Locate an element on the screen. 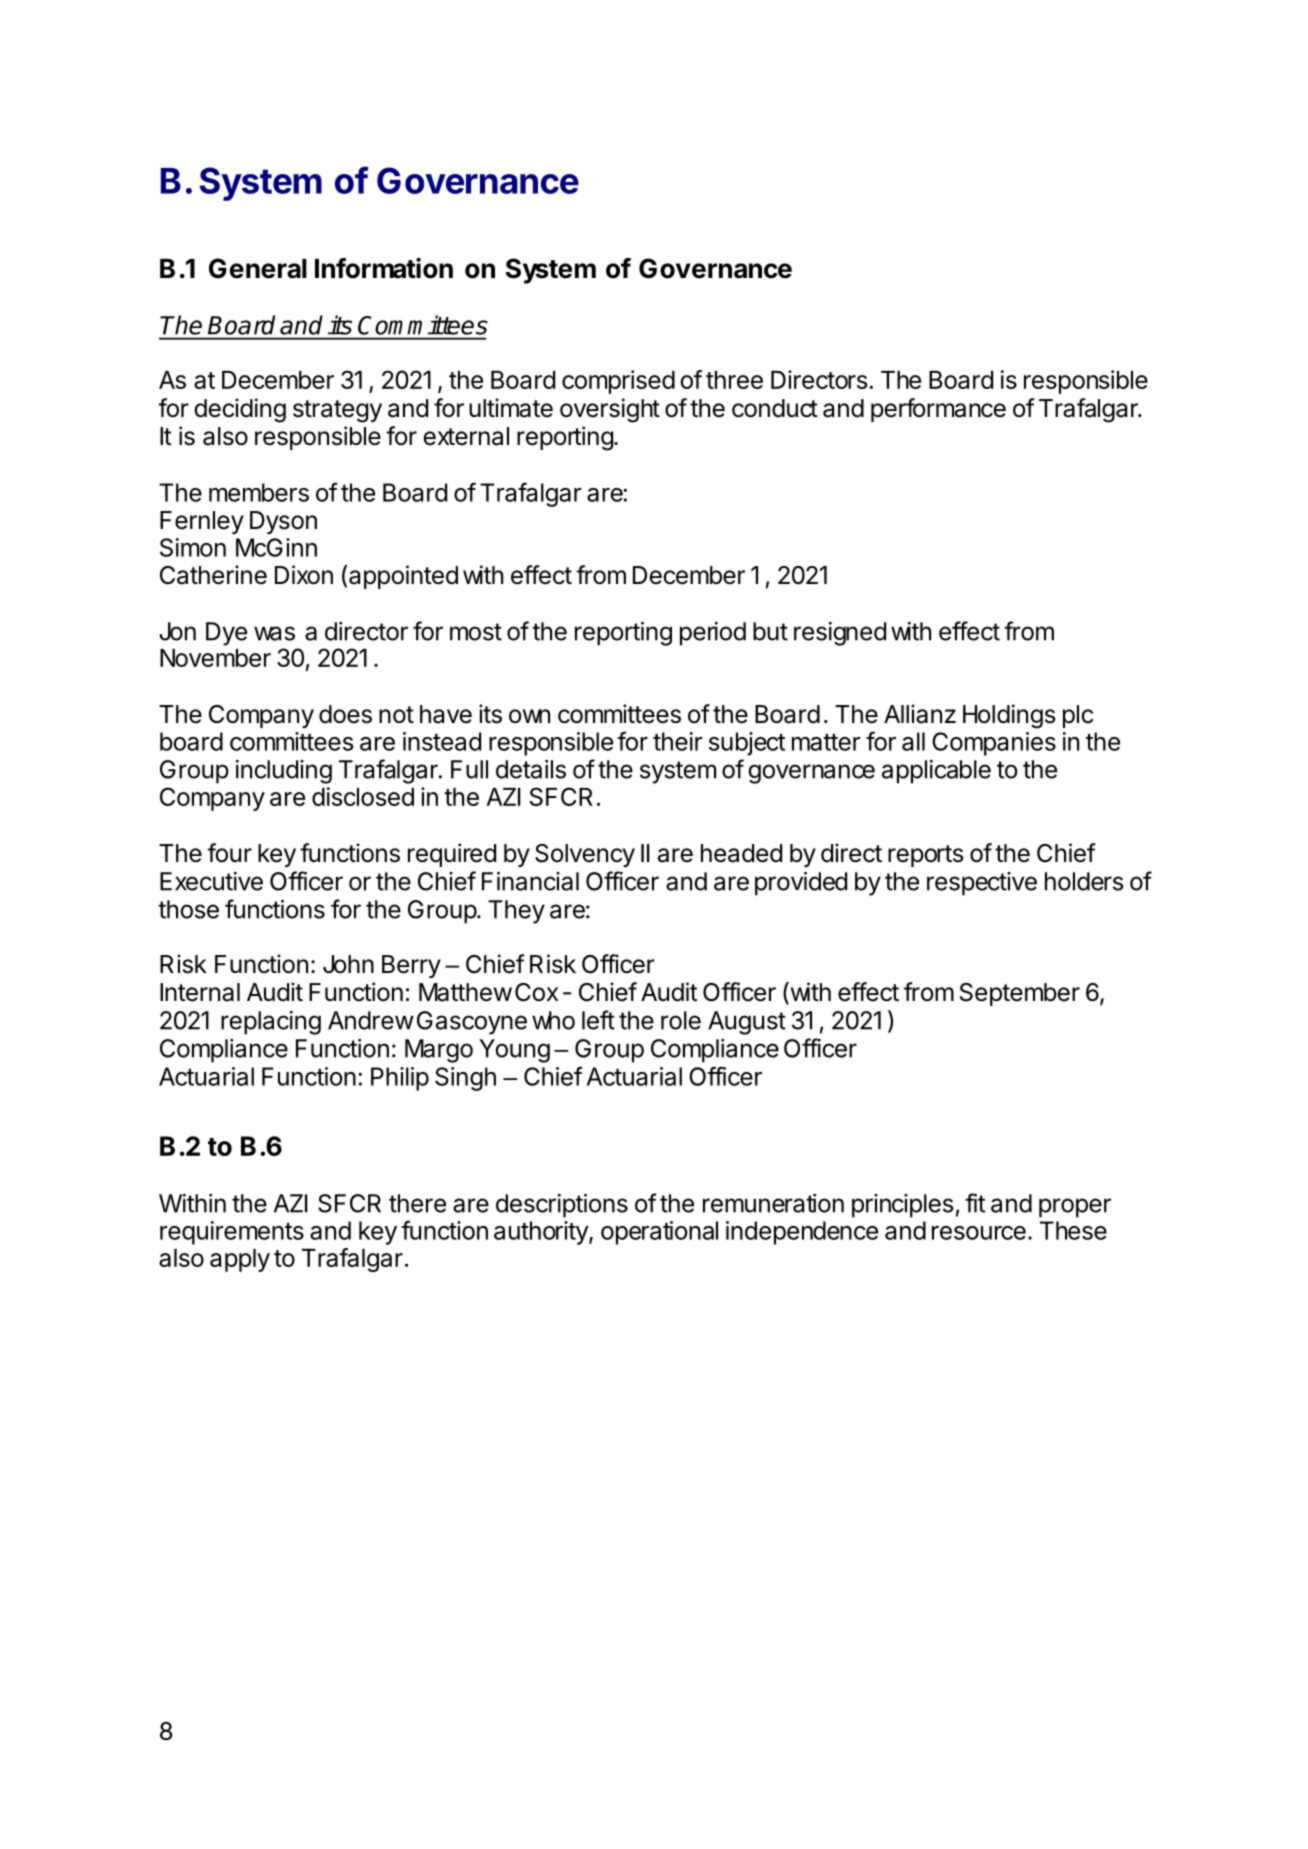 The width and height of the screenshot is (1308, 1849). performance is located at coordinates (938, 410).
